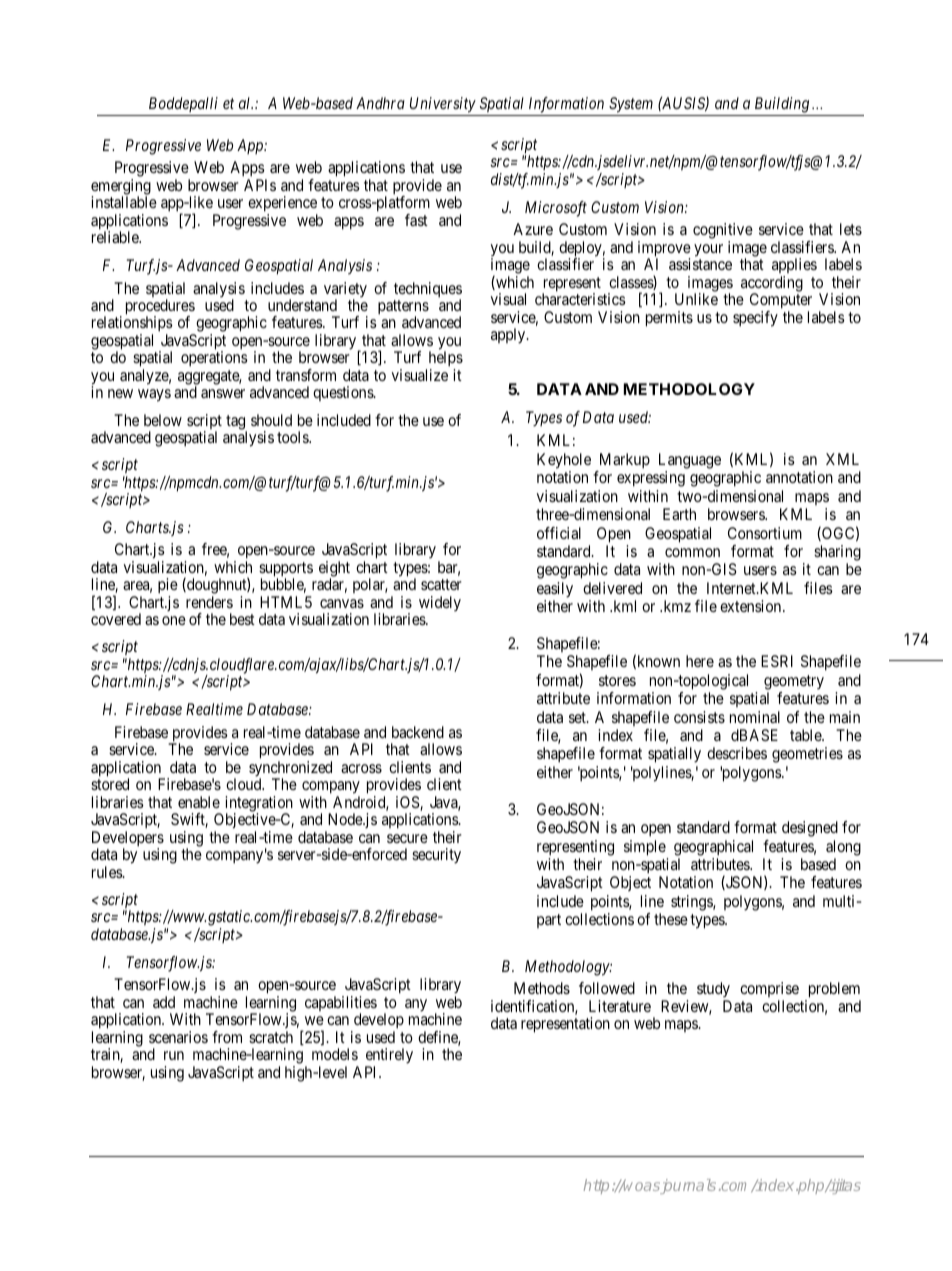 This document has width=952, height=1271. What do you see at coordinates (178, 1037) in the document?
I see `scenarios` at bounding box center [178, 1037].
